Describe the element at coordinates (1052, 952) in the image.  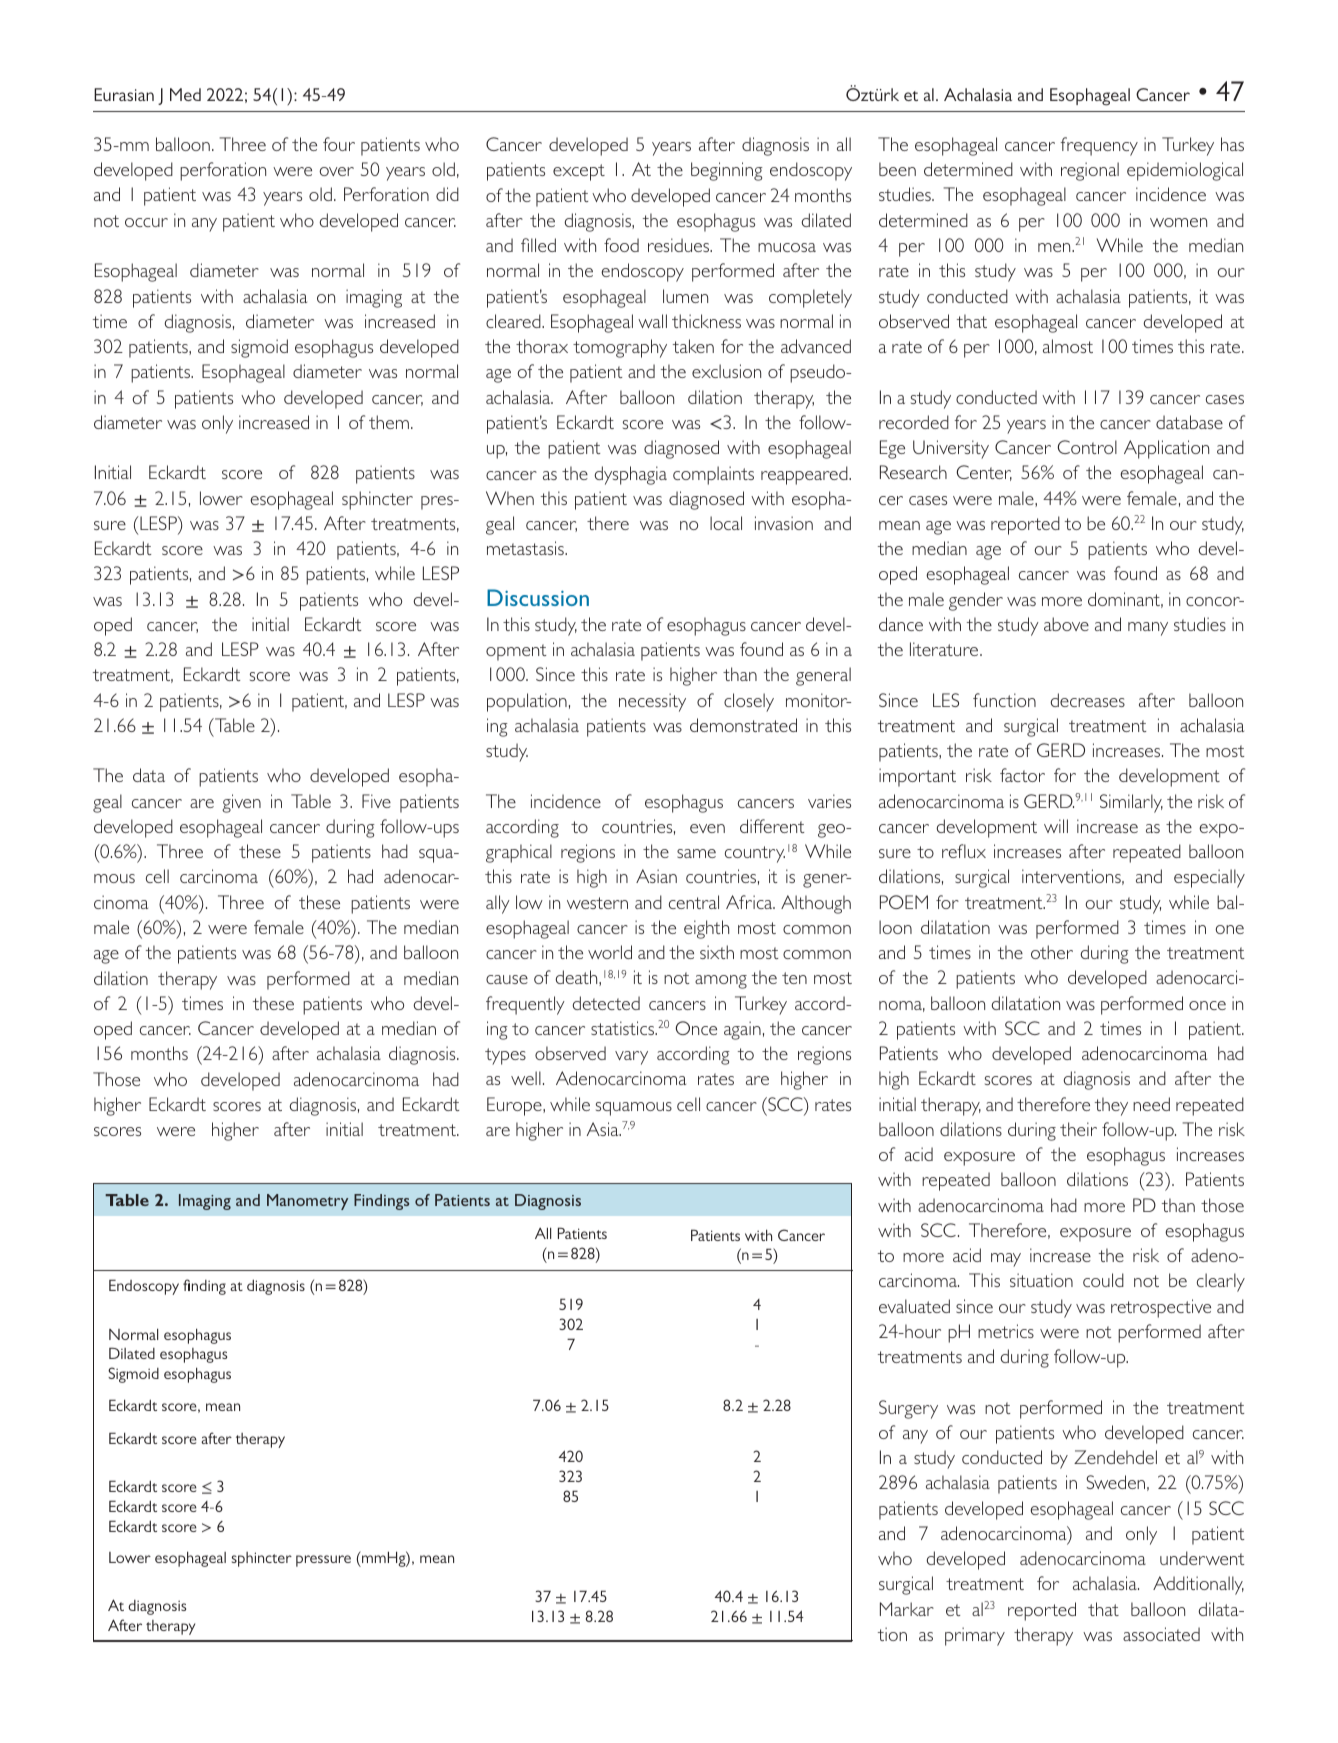
I see `other` at that location.
